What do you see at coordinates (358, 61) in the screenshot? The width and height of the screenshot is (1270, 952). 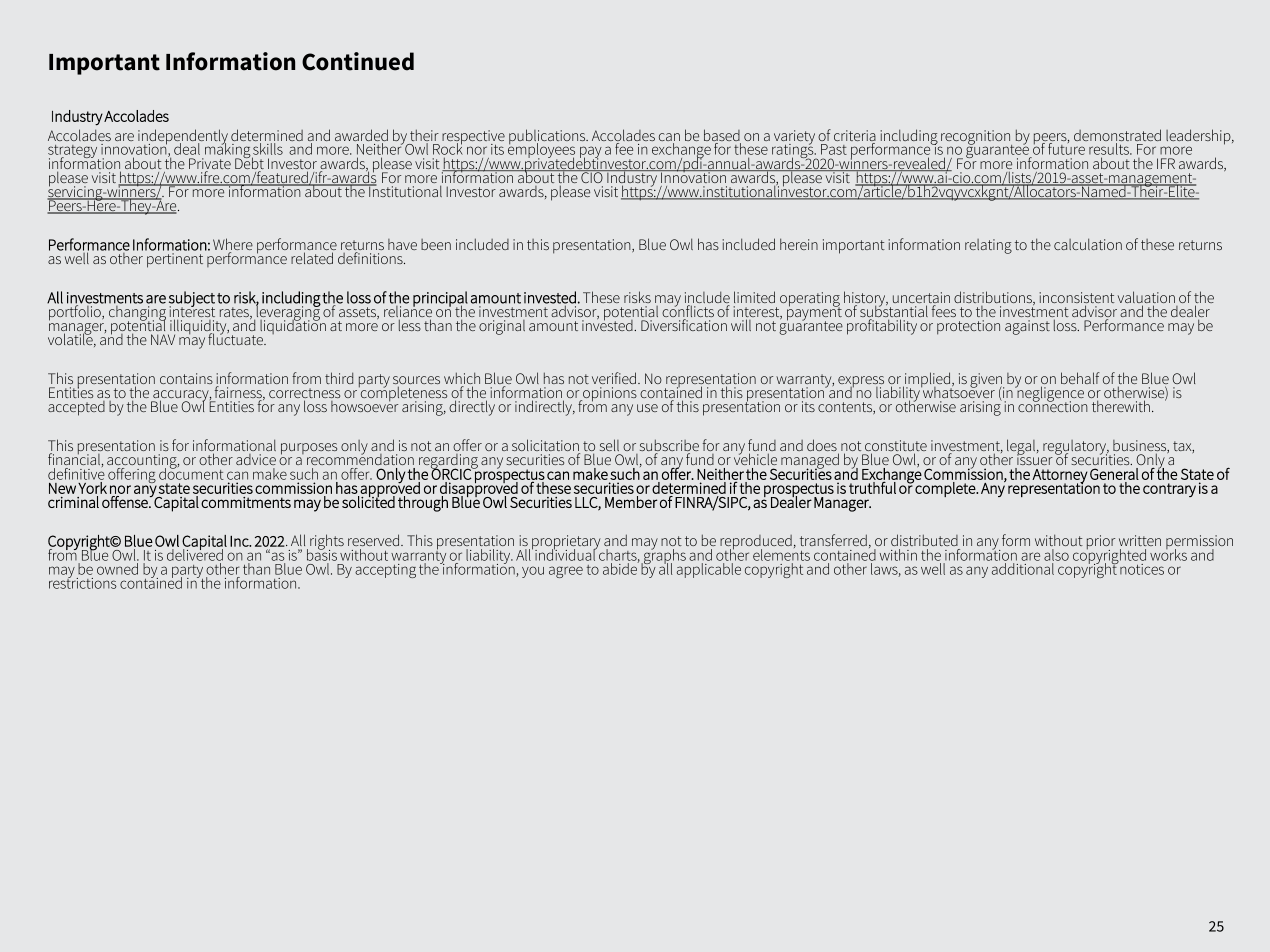 I see `Continued` at bounding box center [358, 61].
